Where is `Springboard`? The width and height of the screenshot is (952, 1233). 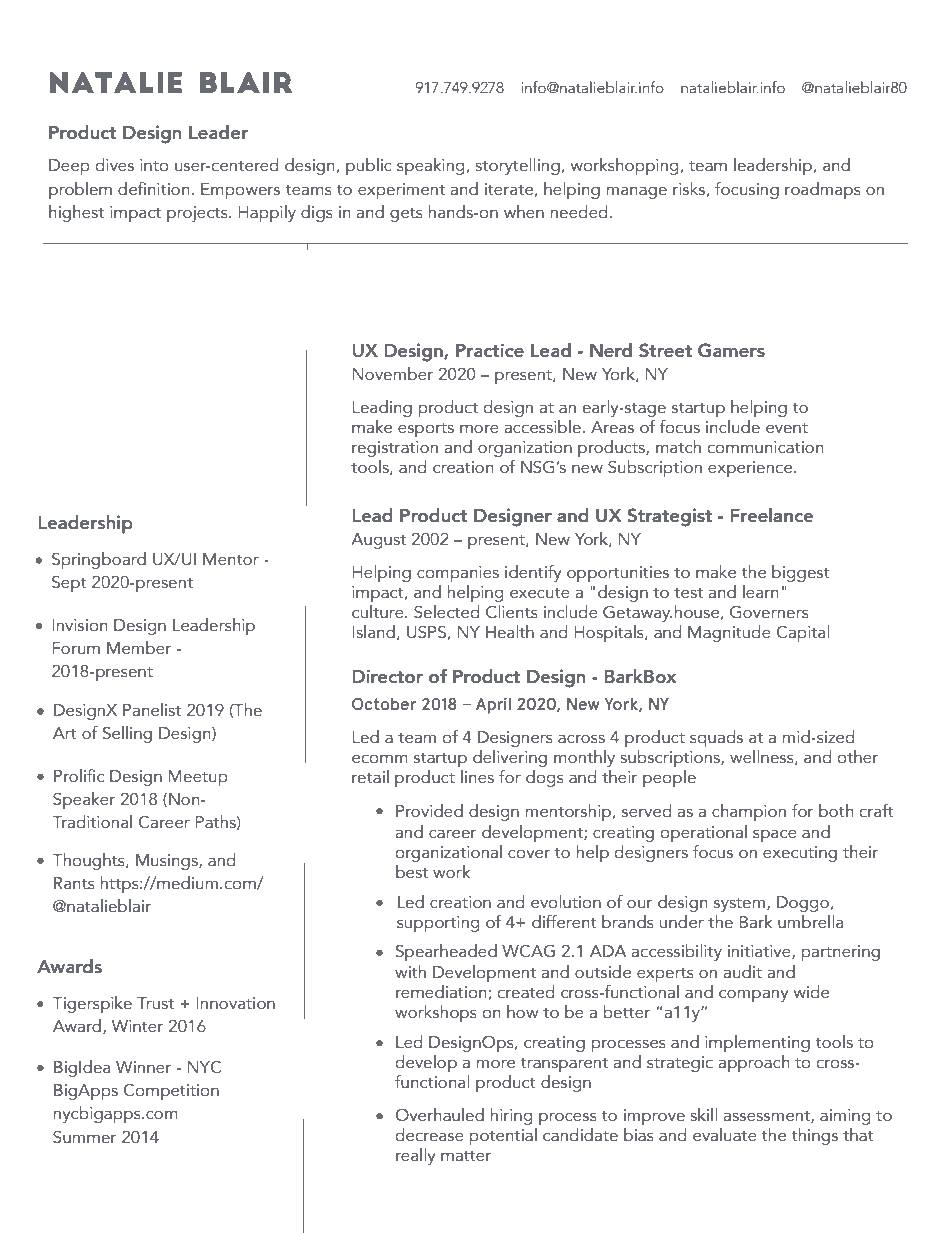
Springboard is located at coordinates (99, 560).
